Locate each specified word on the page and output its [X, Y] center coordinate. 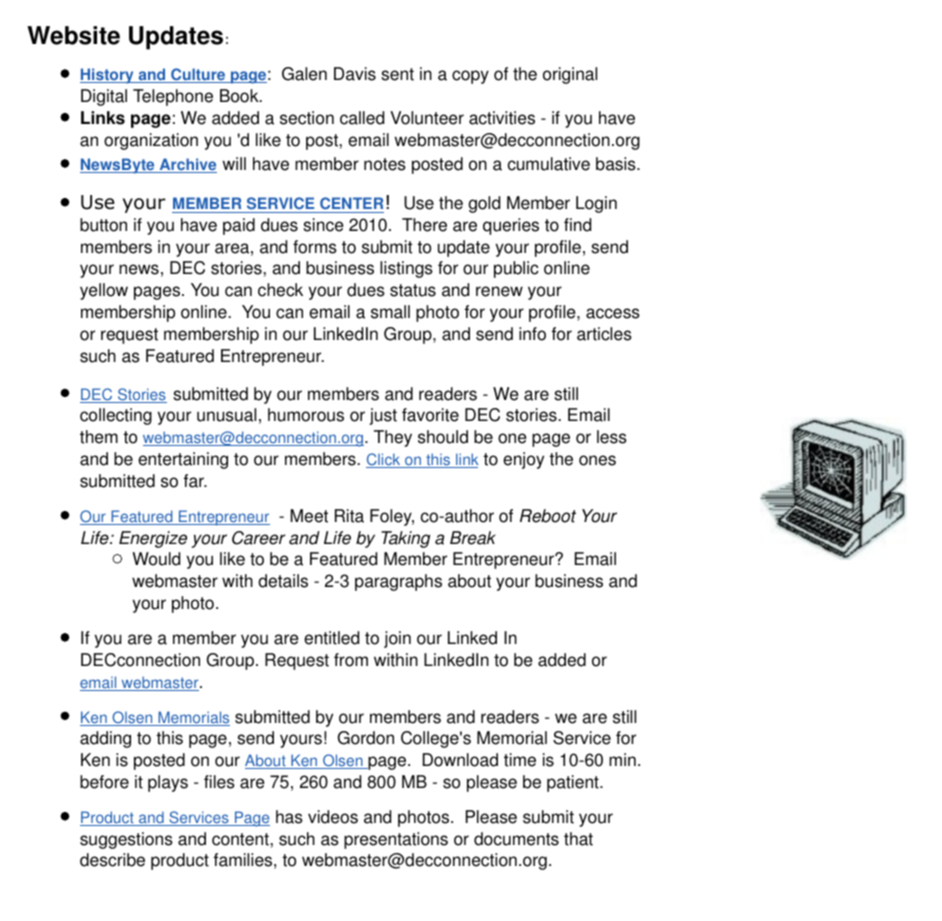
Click [384, 460]
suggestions [126, 840]
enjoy [523, 460]
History [108, 76]
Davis [355, 74]
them [99, 437]
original [570, 75]
